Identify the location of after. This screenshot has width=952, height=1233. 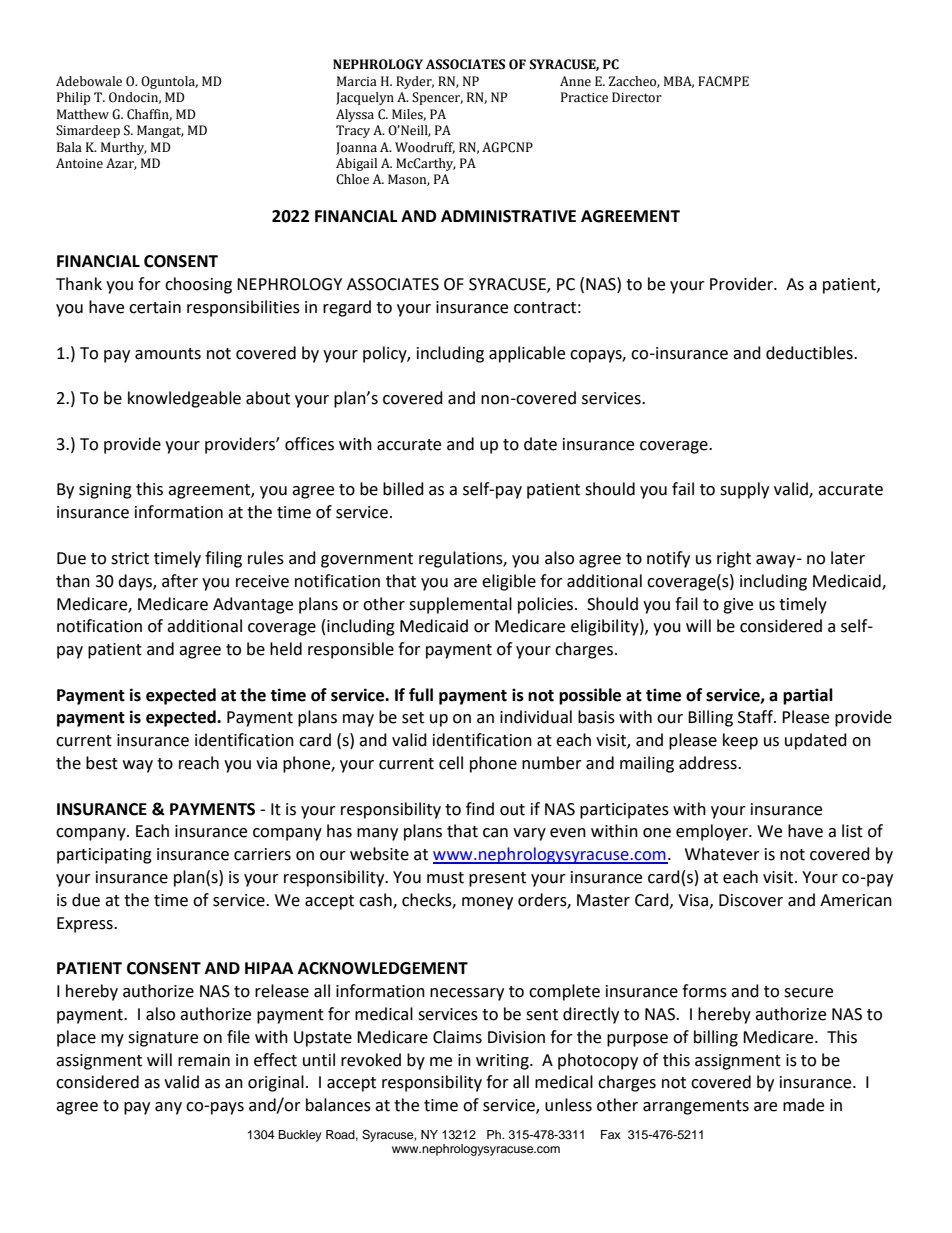
(180, 581).
